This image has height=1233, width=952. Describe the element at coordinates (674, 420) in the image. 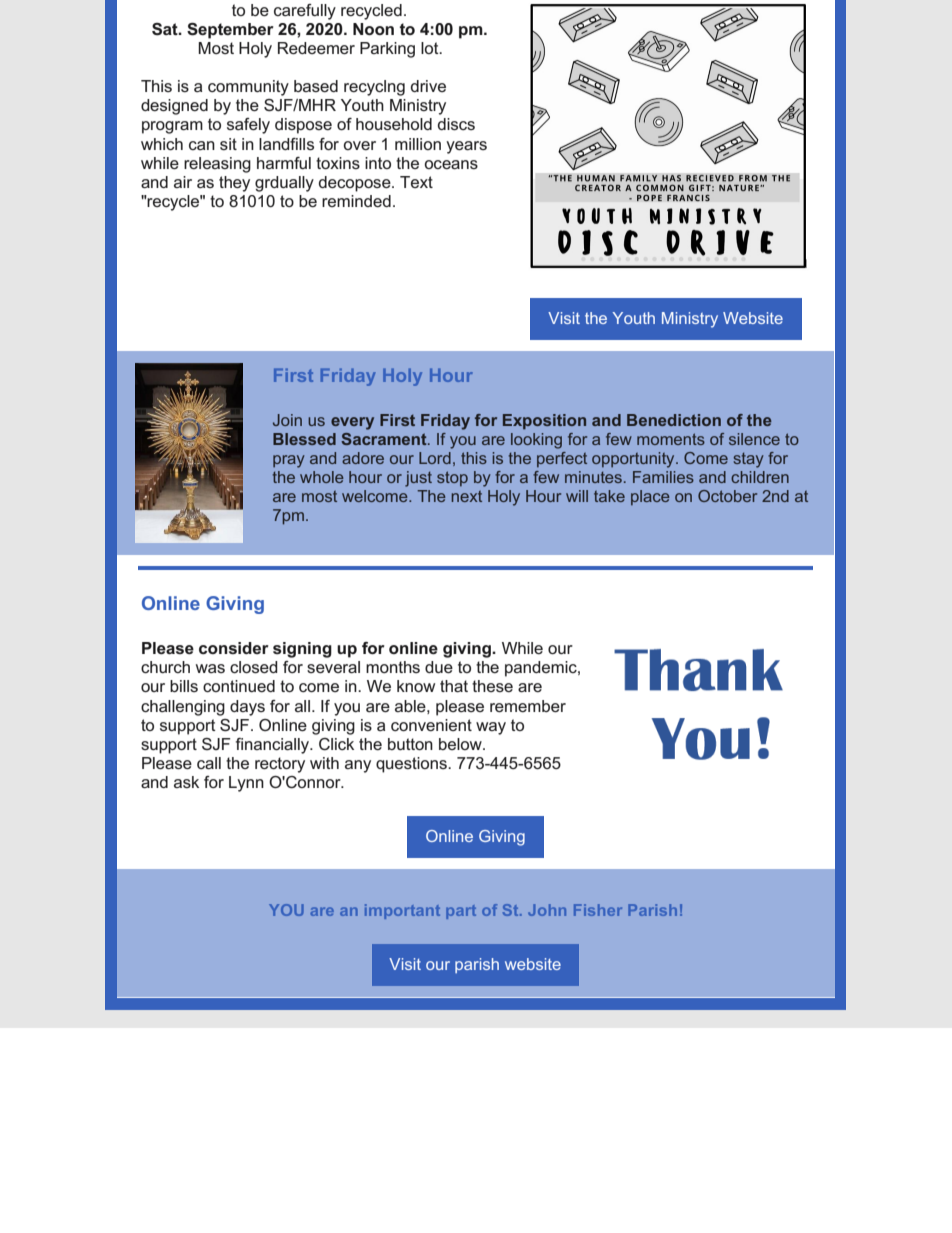

I see `Benediction` at that location.
